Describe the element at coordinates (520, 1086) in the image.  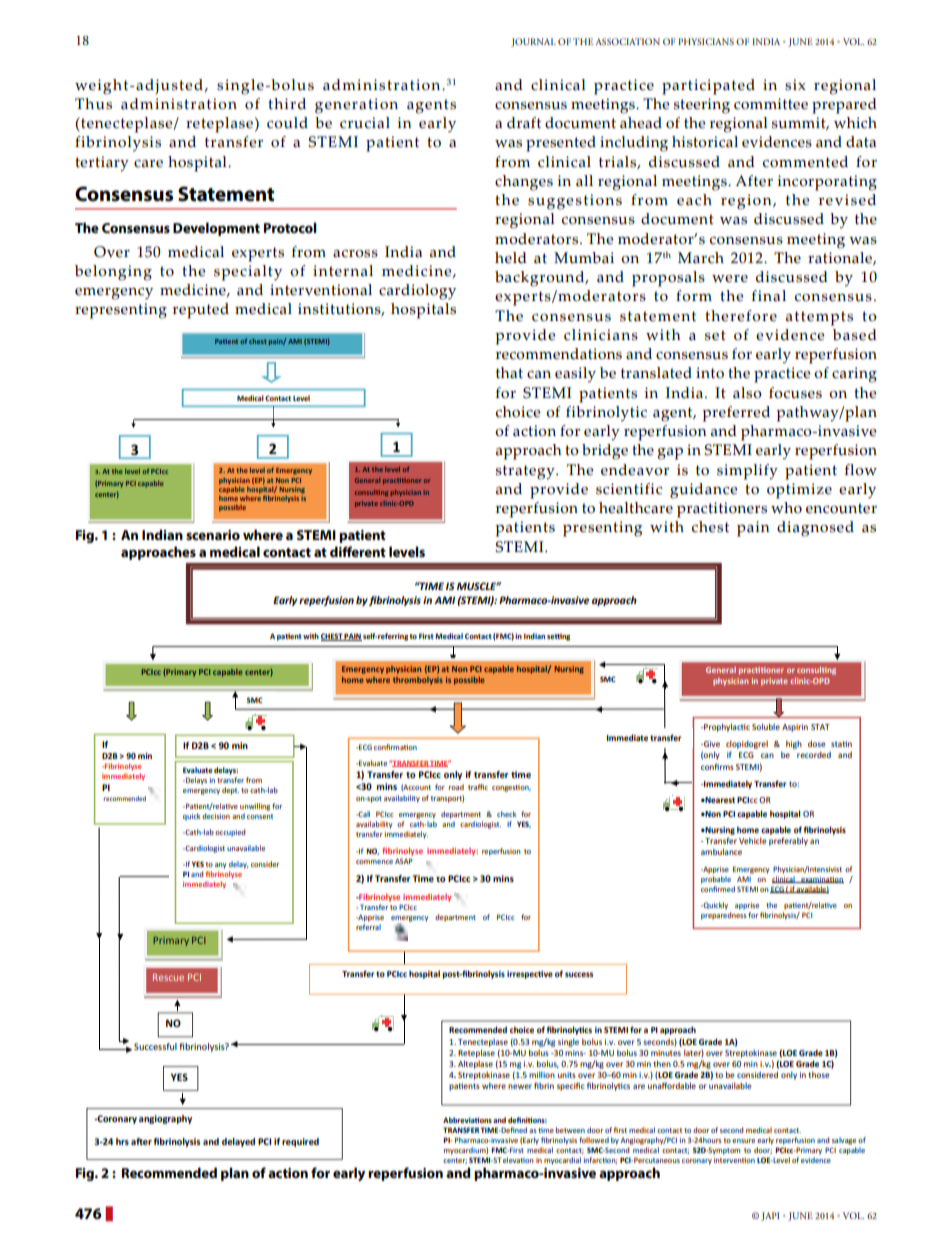
I see `newer` at that location.
